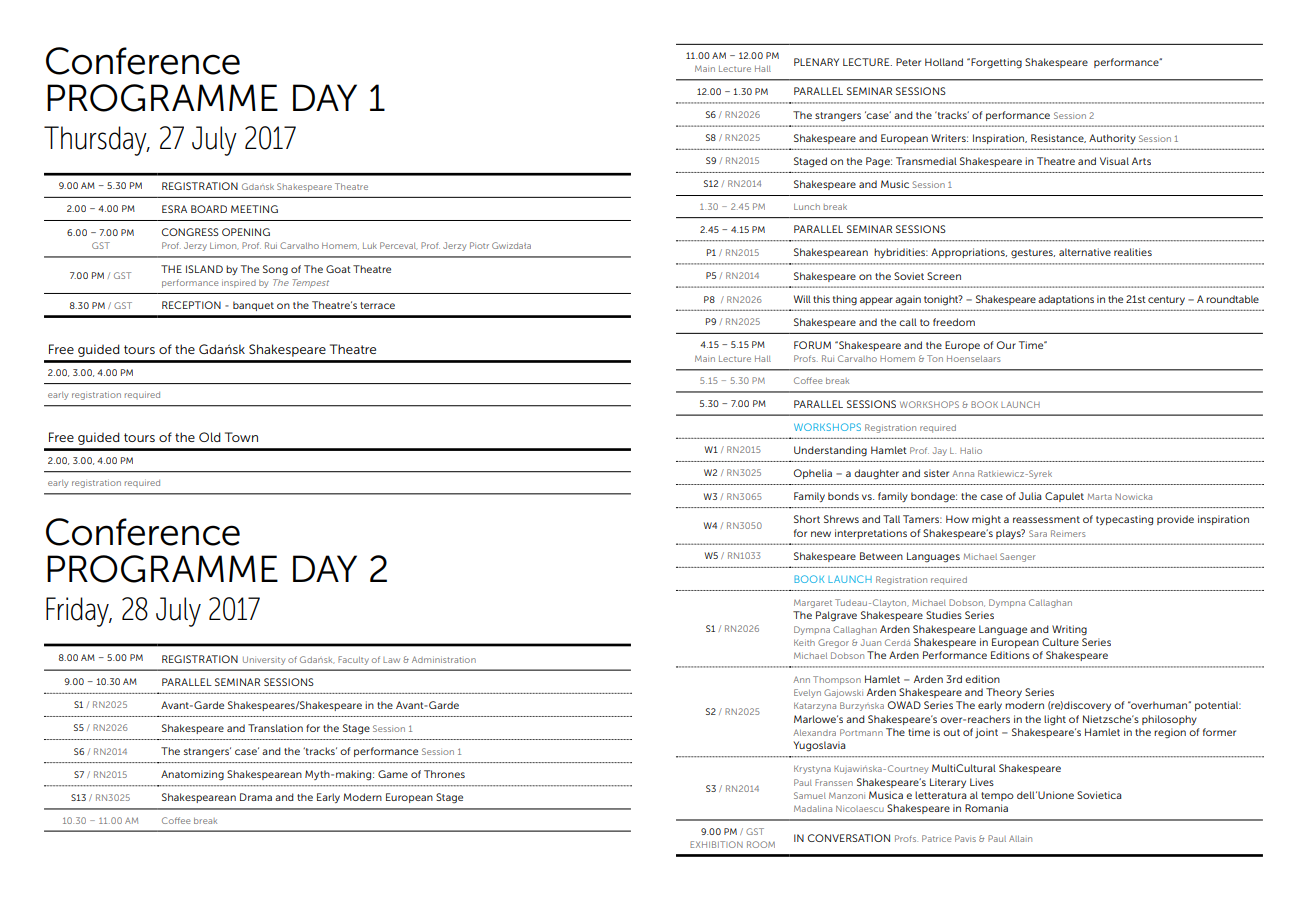  What do you see at coordinates (995, 63) in the page?
I see `Forgetting` at bounding box center [995, 63].
